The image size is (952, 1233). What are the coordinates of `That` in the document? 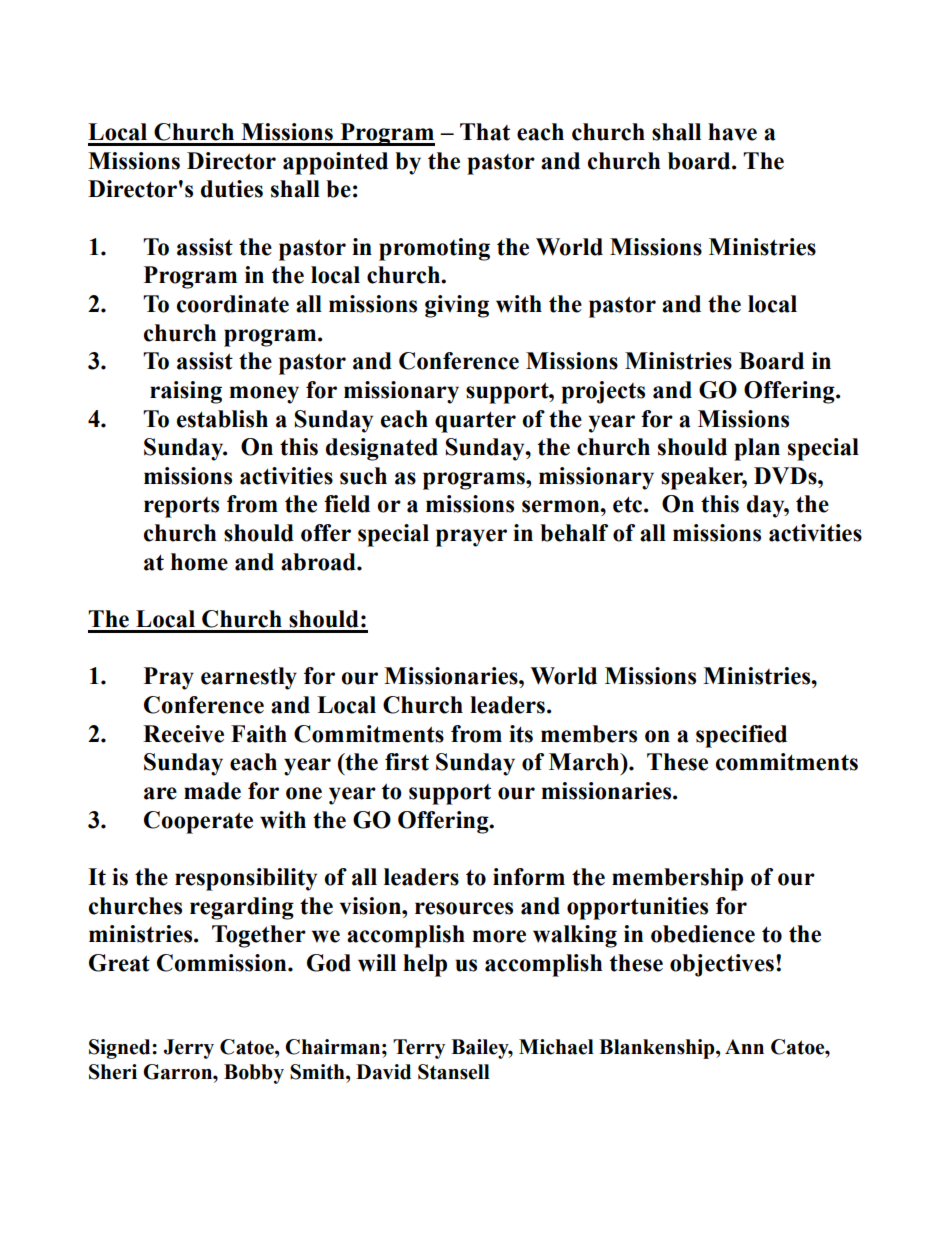 It's located at (485, 132).
